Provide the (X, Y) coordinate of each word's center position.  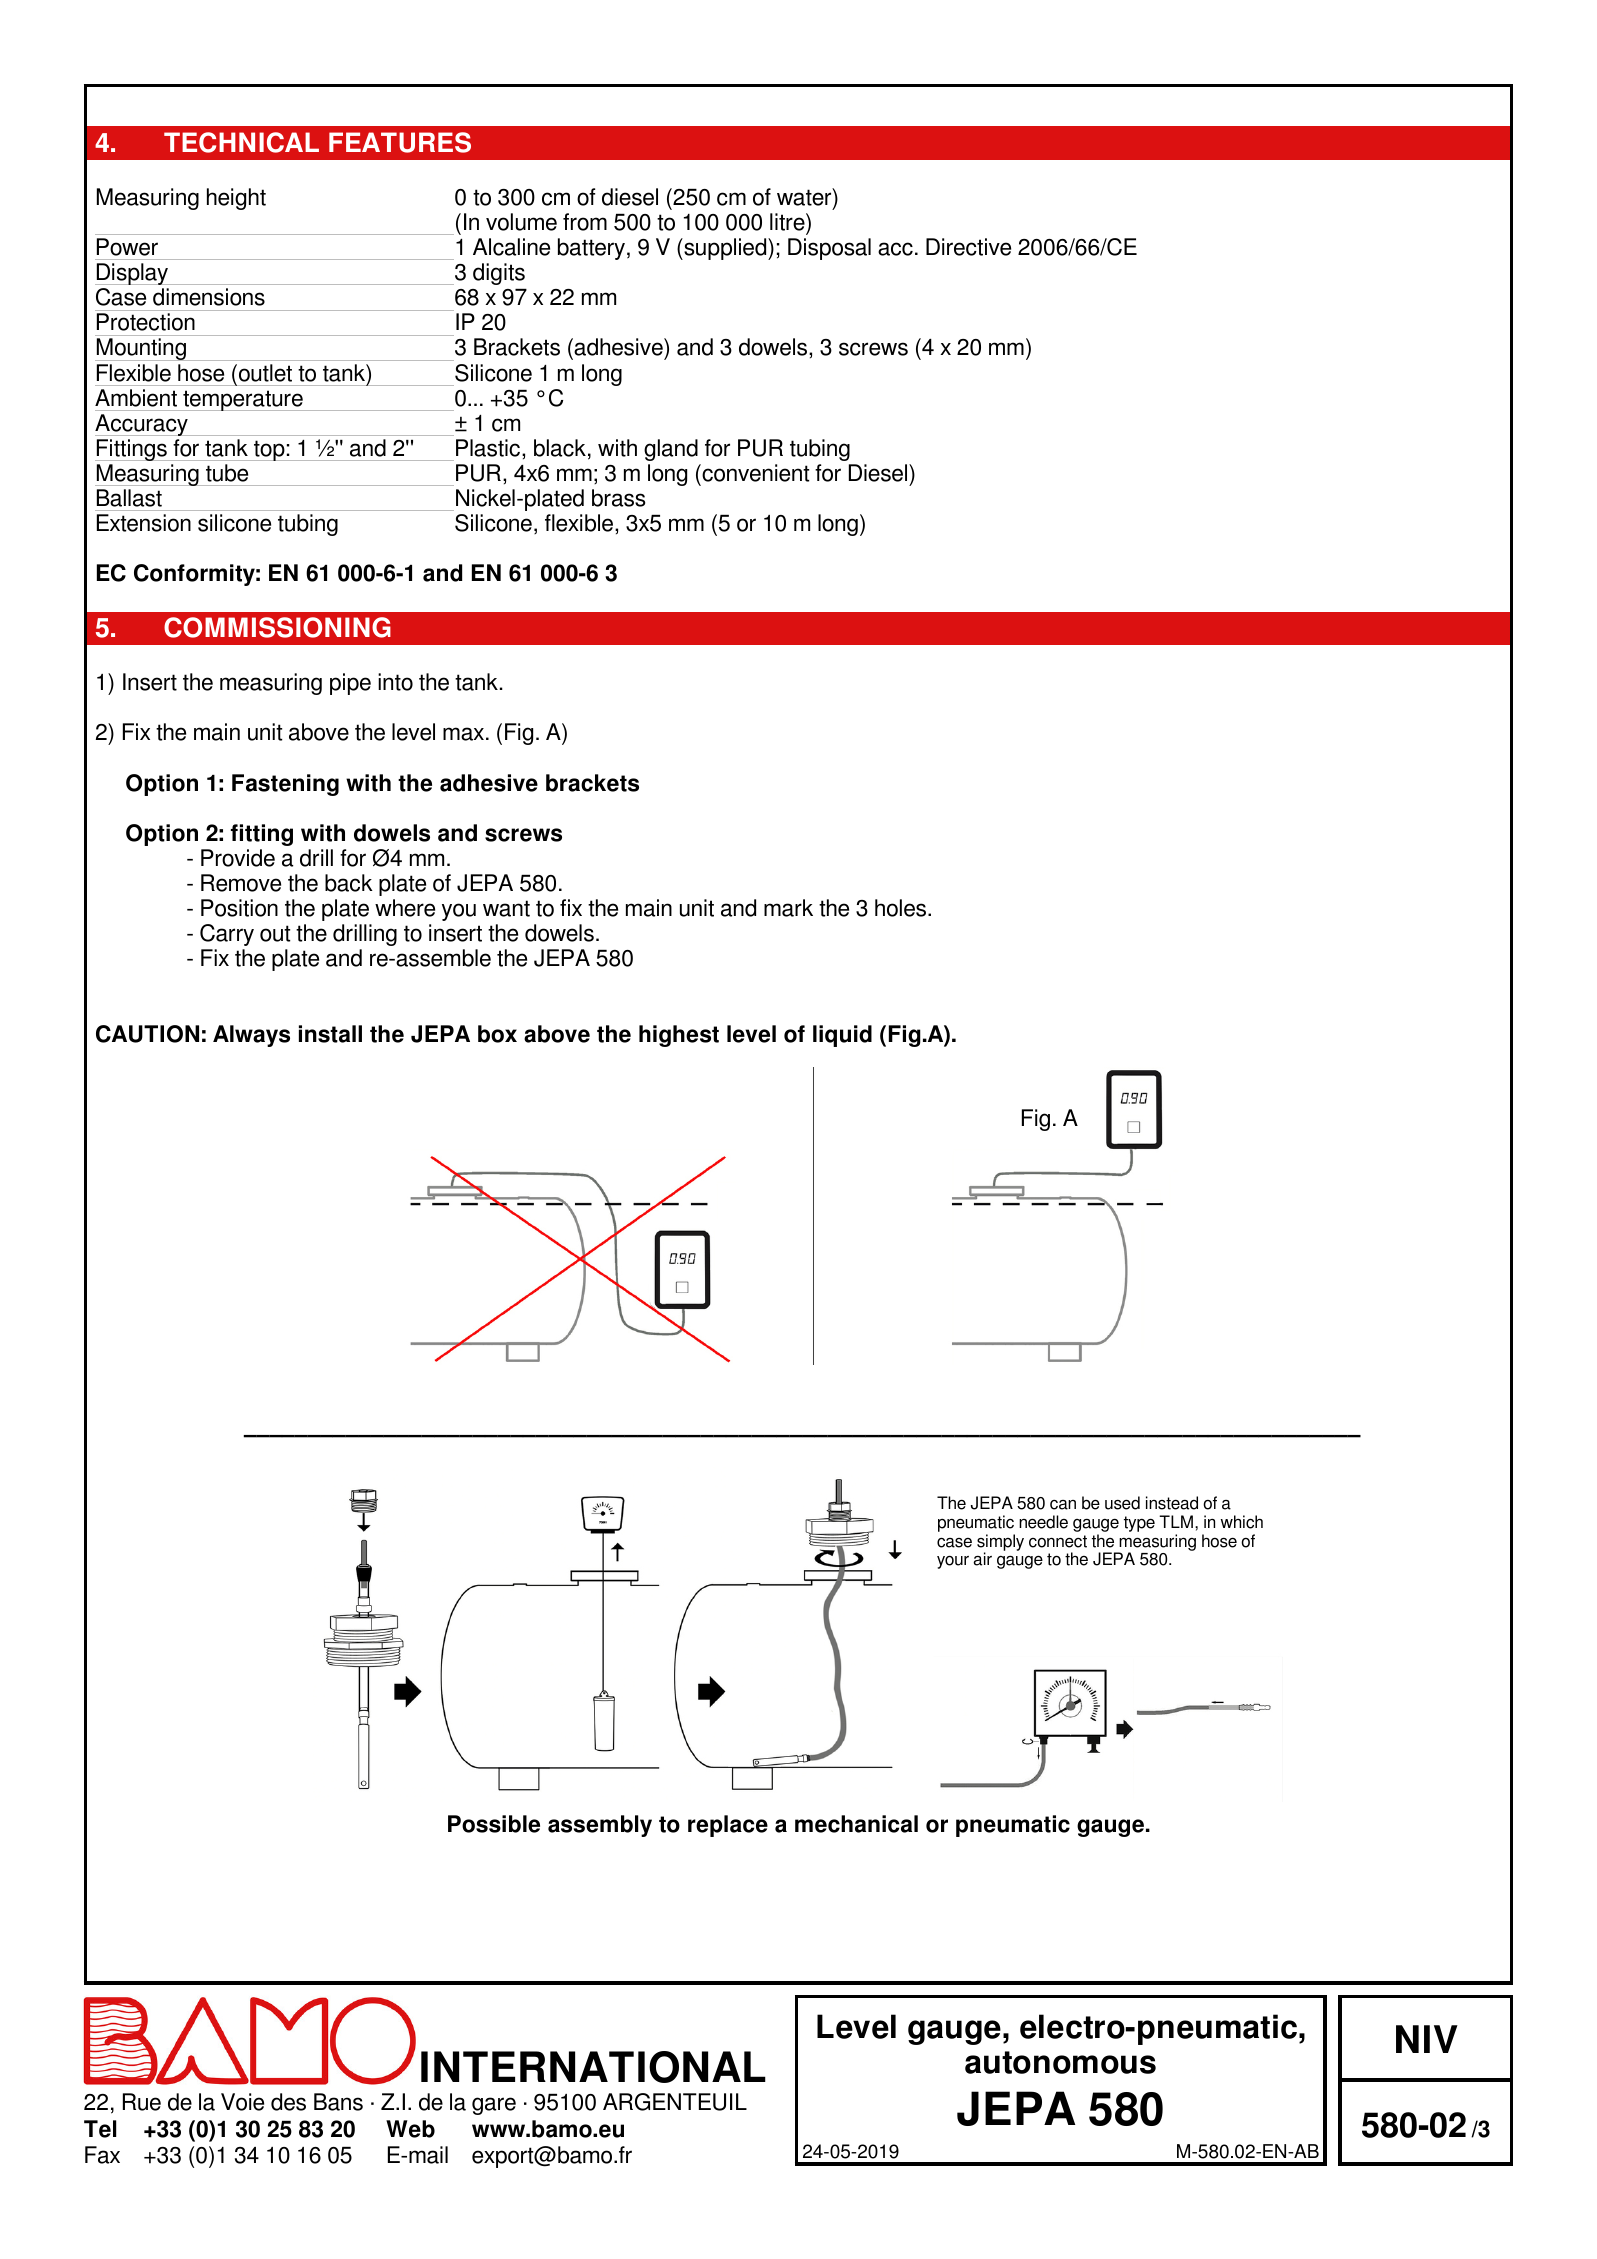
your (953, 1562)
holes (902, 908)
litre (788, 222)
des (288, 2102)
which (1242, 1522)
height (236, 199)
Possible (494, 1824)
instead (1172, 1503)
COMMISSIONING (277, 627)
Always (251, 1036)
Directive (968, 247)
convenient (754, 473)
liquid (842, 1036)
